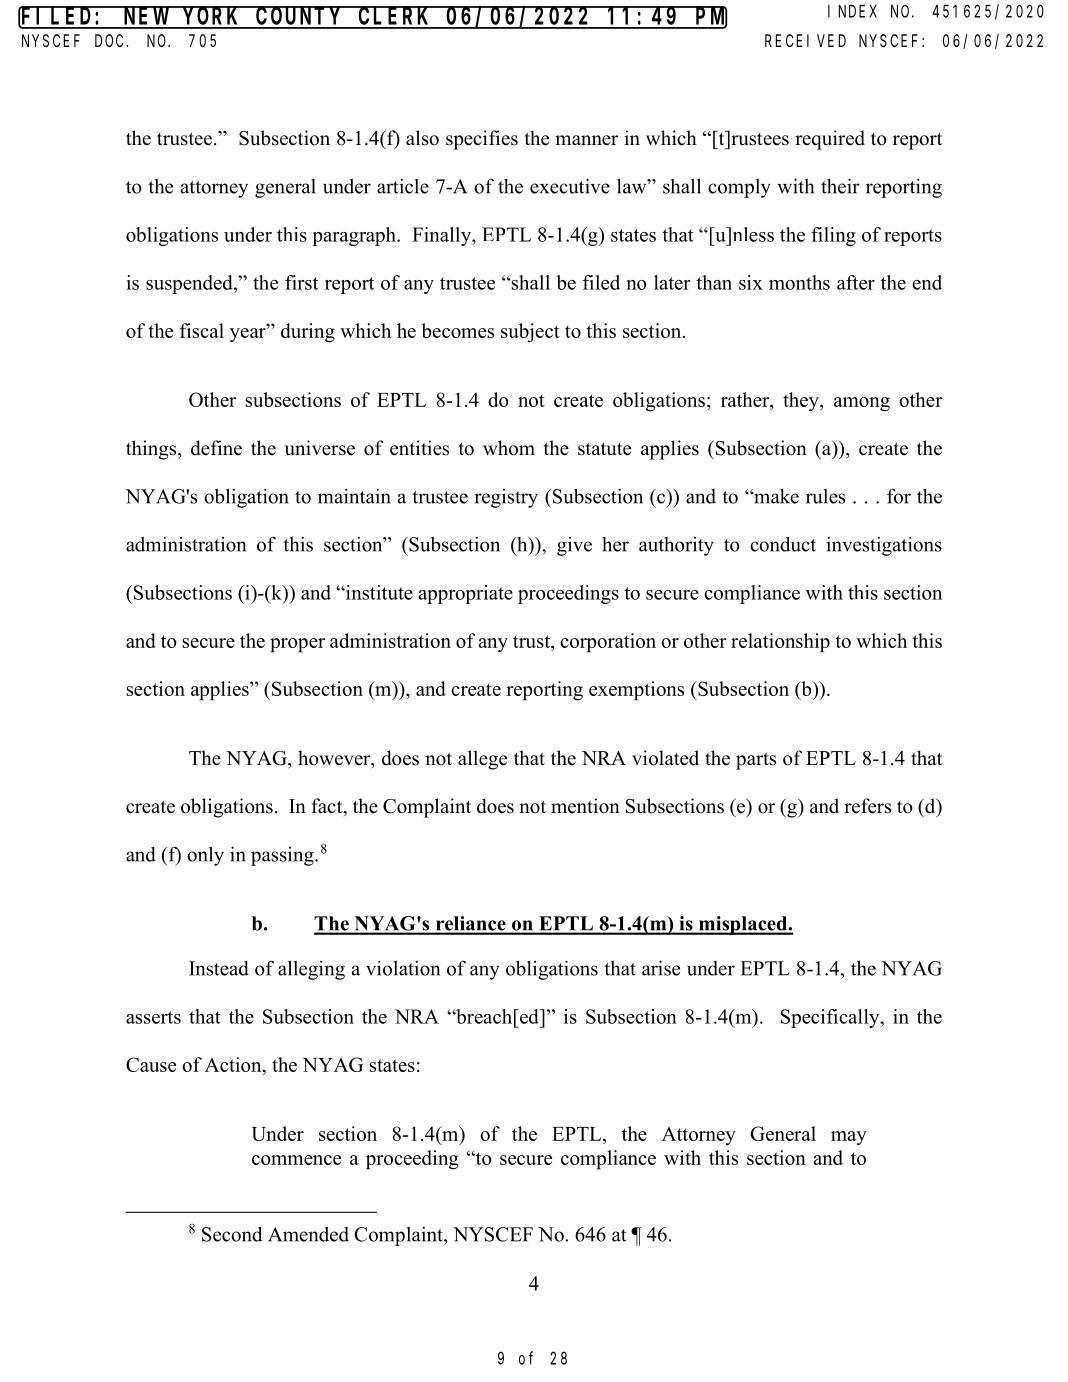 The width and height of the screenshot is (1068, 1382). What do you see at coordinates (482, 140) in the screenshot?
I see `specifies` at bounding box center [482, 140].
